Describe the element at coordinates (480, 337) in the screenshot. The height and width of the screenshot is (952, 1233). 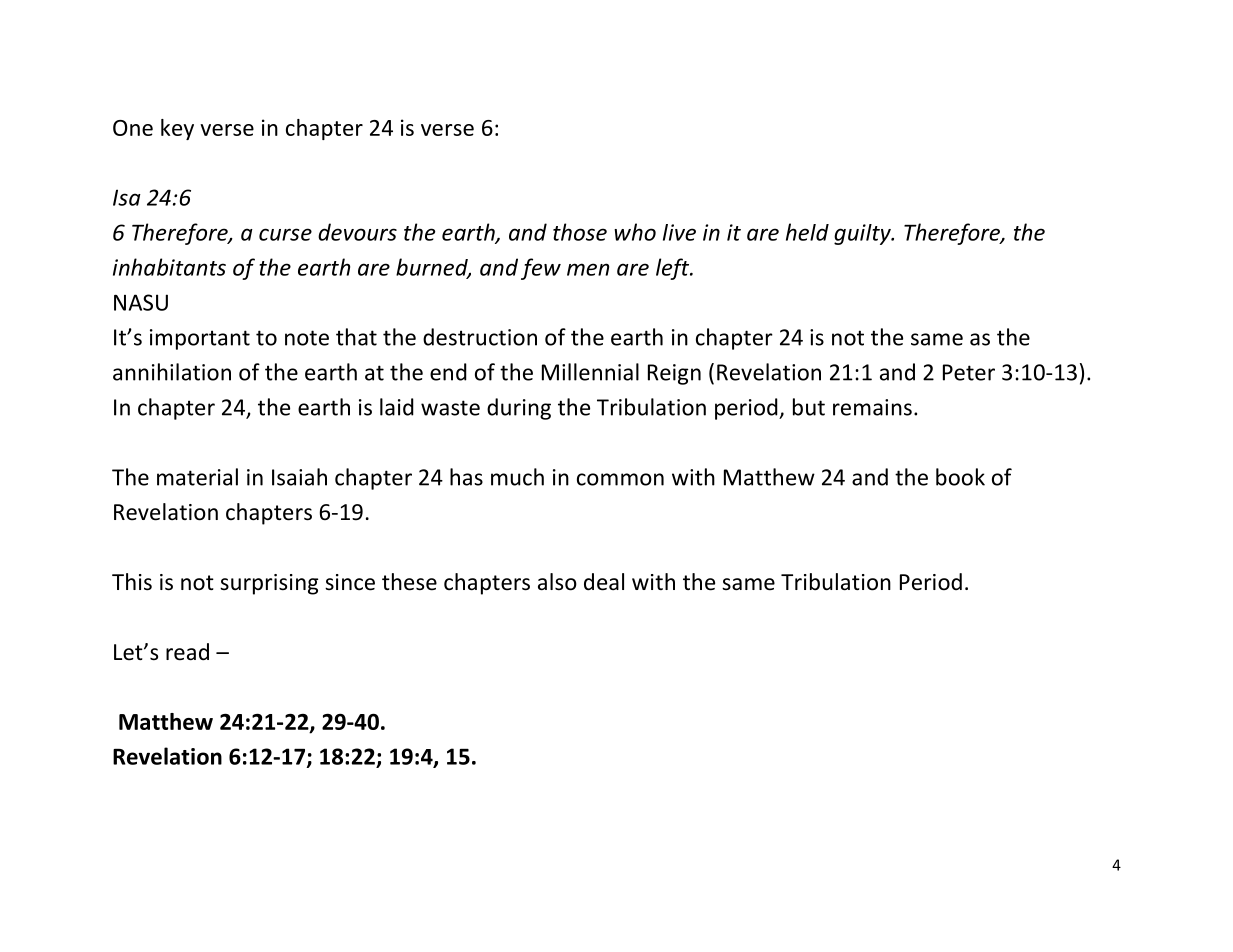
I see `destruction` at that location.
